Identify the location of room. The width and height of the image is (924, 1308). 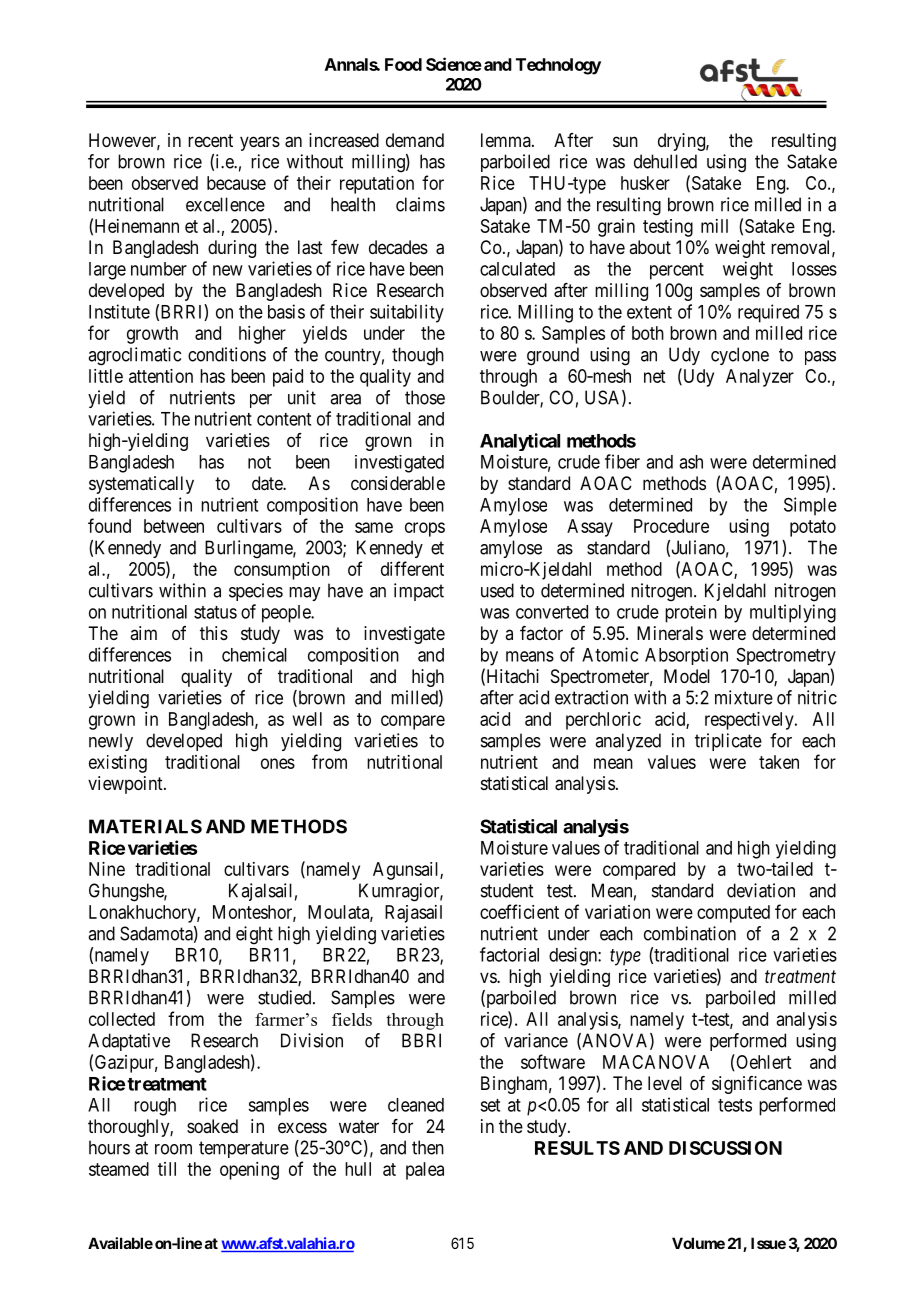
(173, 1149).
